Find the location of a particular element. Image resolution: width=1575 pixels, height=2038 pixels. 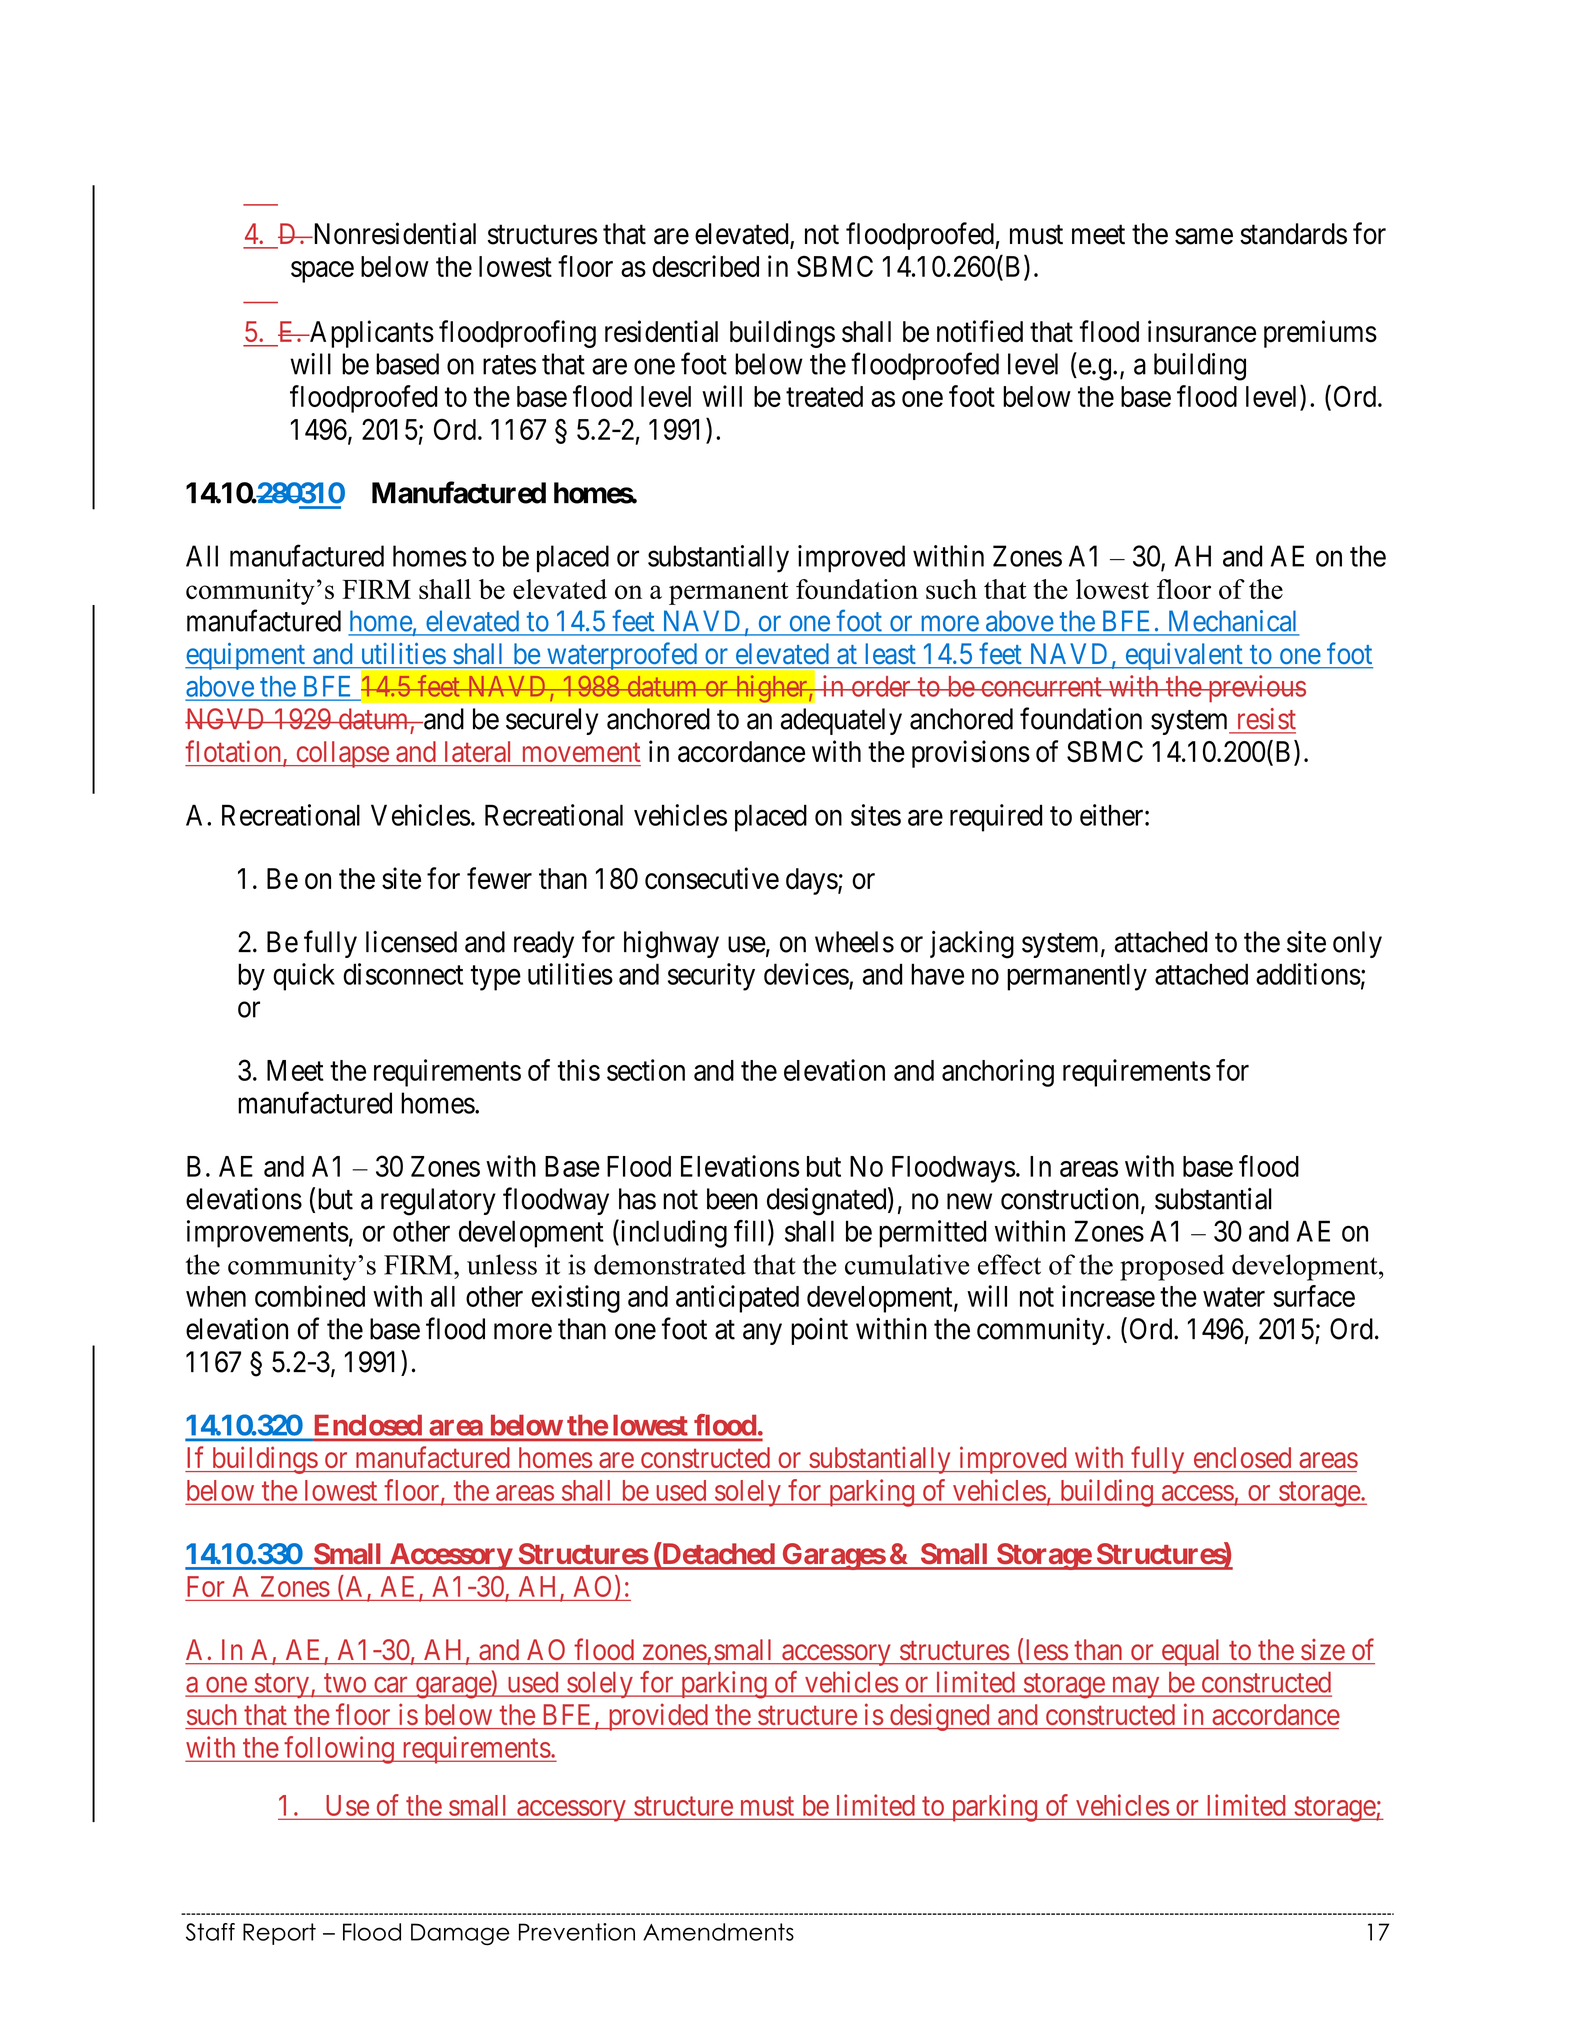

Amendments is located at coordinates (718, 1932).
